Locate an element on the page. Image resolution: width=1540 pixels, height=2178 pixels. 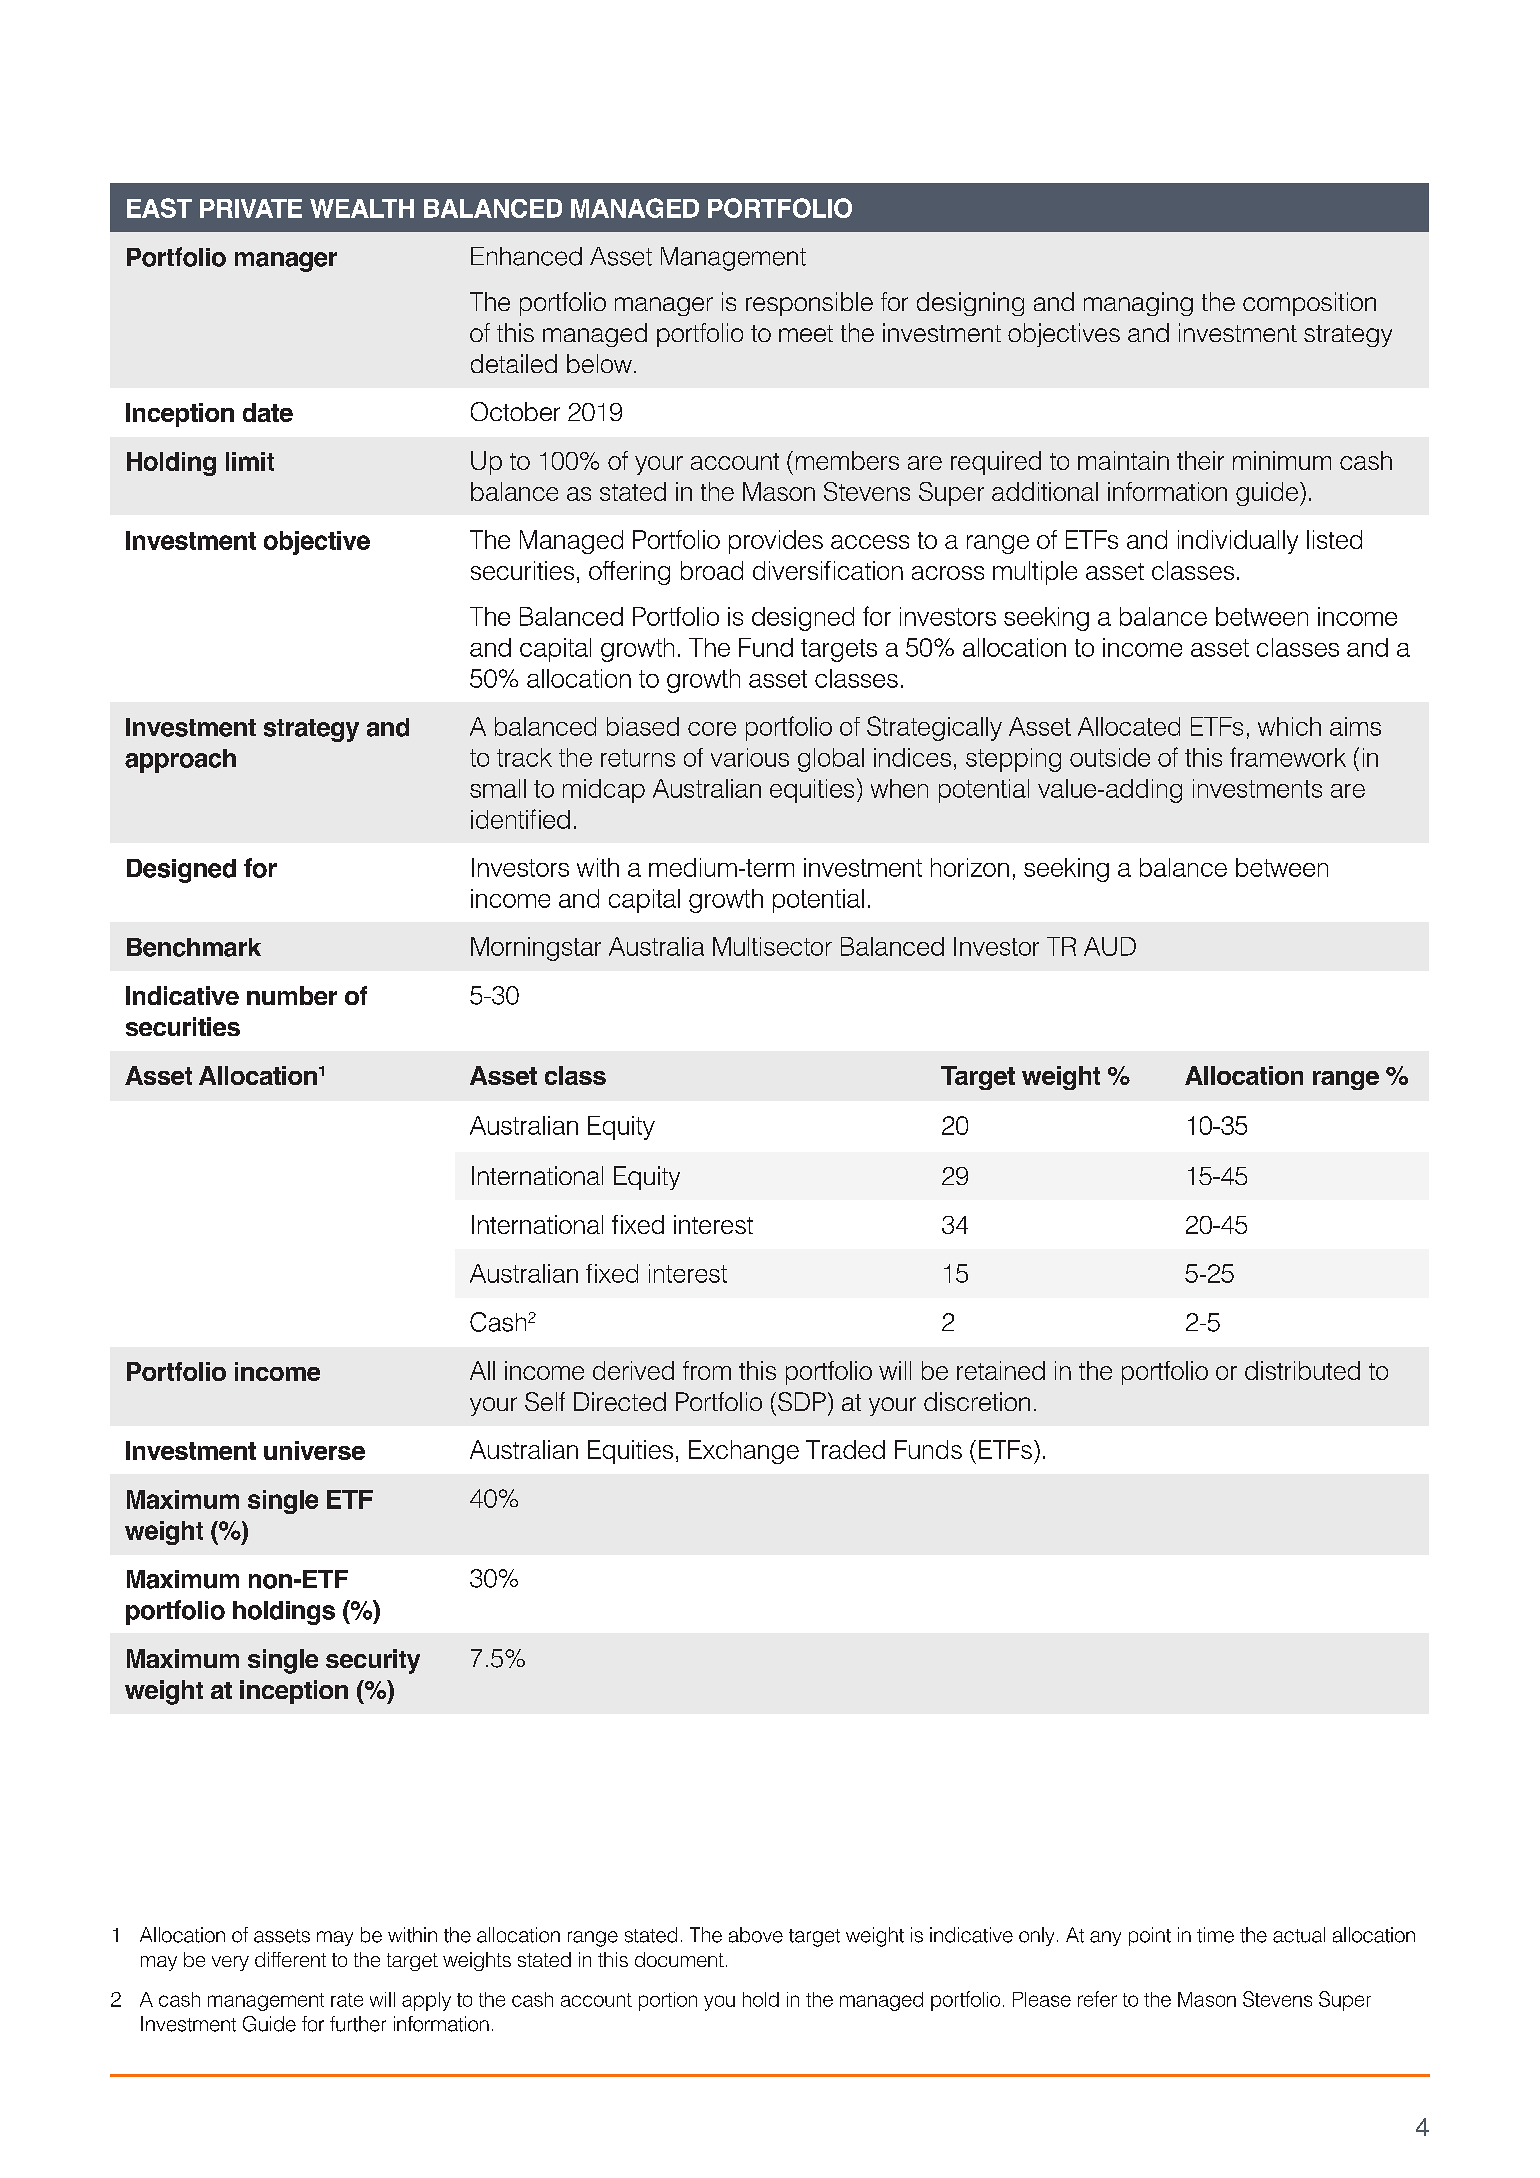
various is located at coordinates (750, 757).
